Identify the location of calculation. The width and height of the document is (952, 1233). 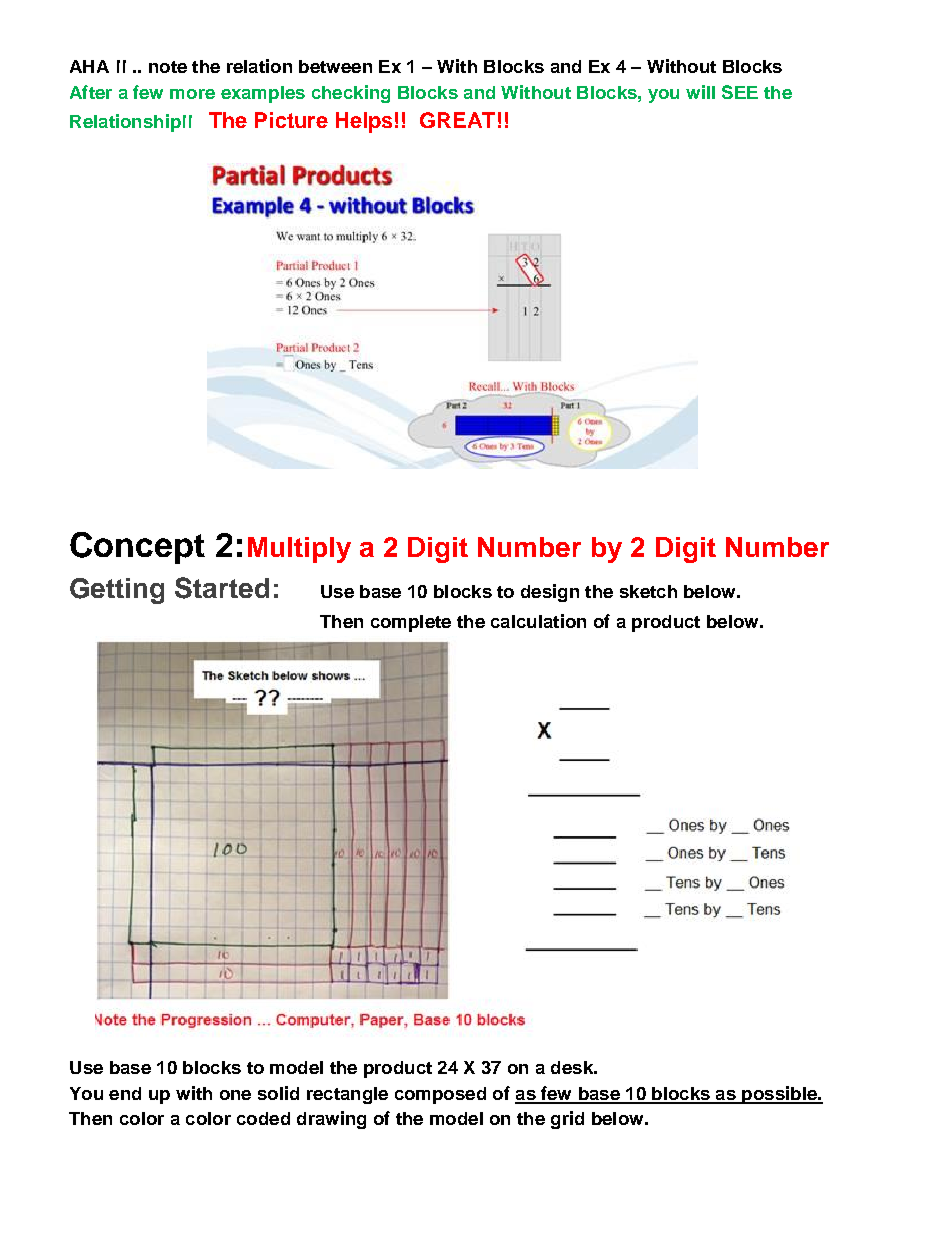
(538, 621).
